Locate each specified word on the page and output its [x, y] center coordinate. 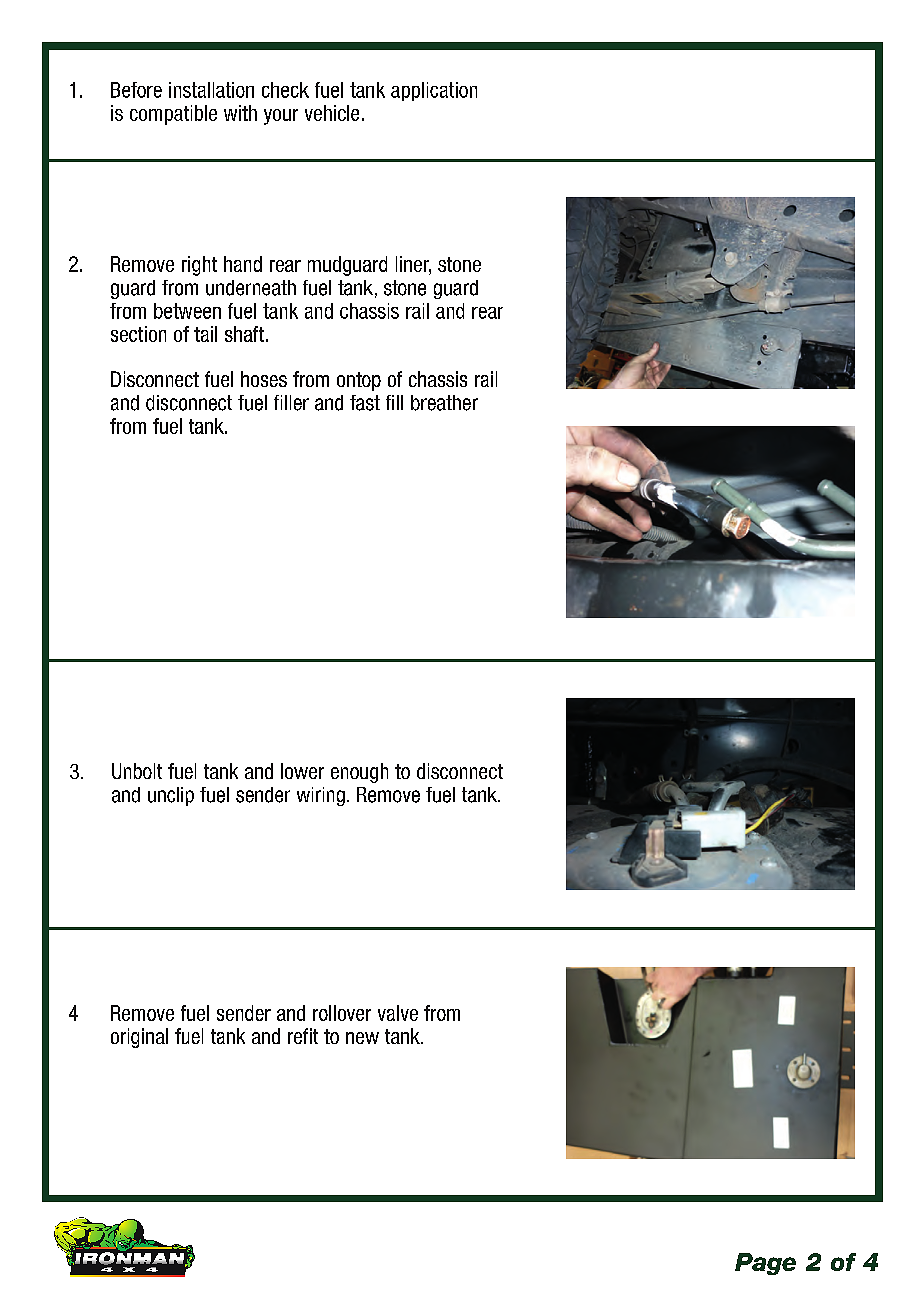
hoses [264, 379]
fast [365, 403]
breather [444, 403]
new [362, 1038]
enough [359, 773]
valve [398, 1013]
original [139, 1038]
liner [413, 265]
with [240, 113]
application [434, 91]
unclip [171, 796]
